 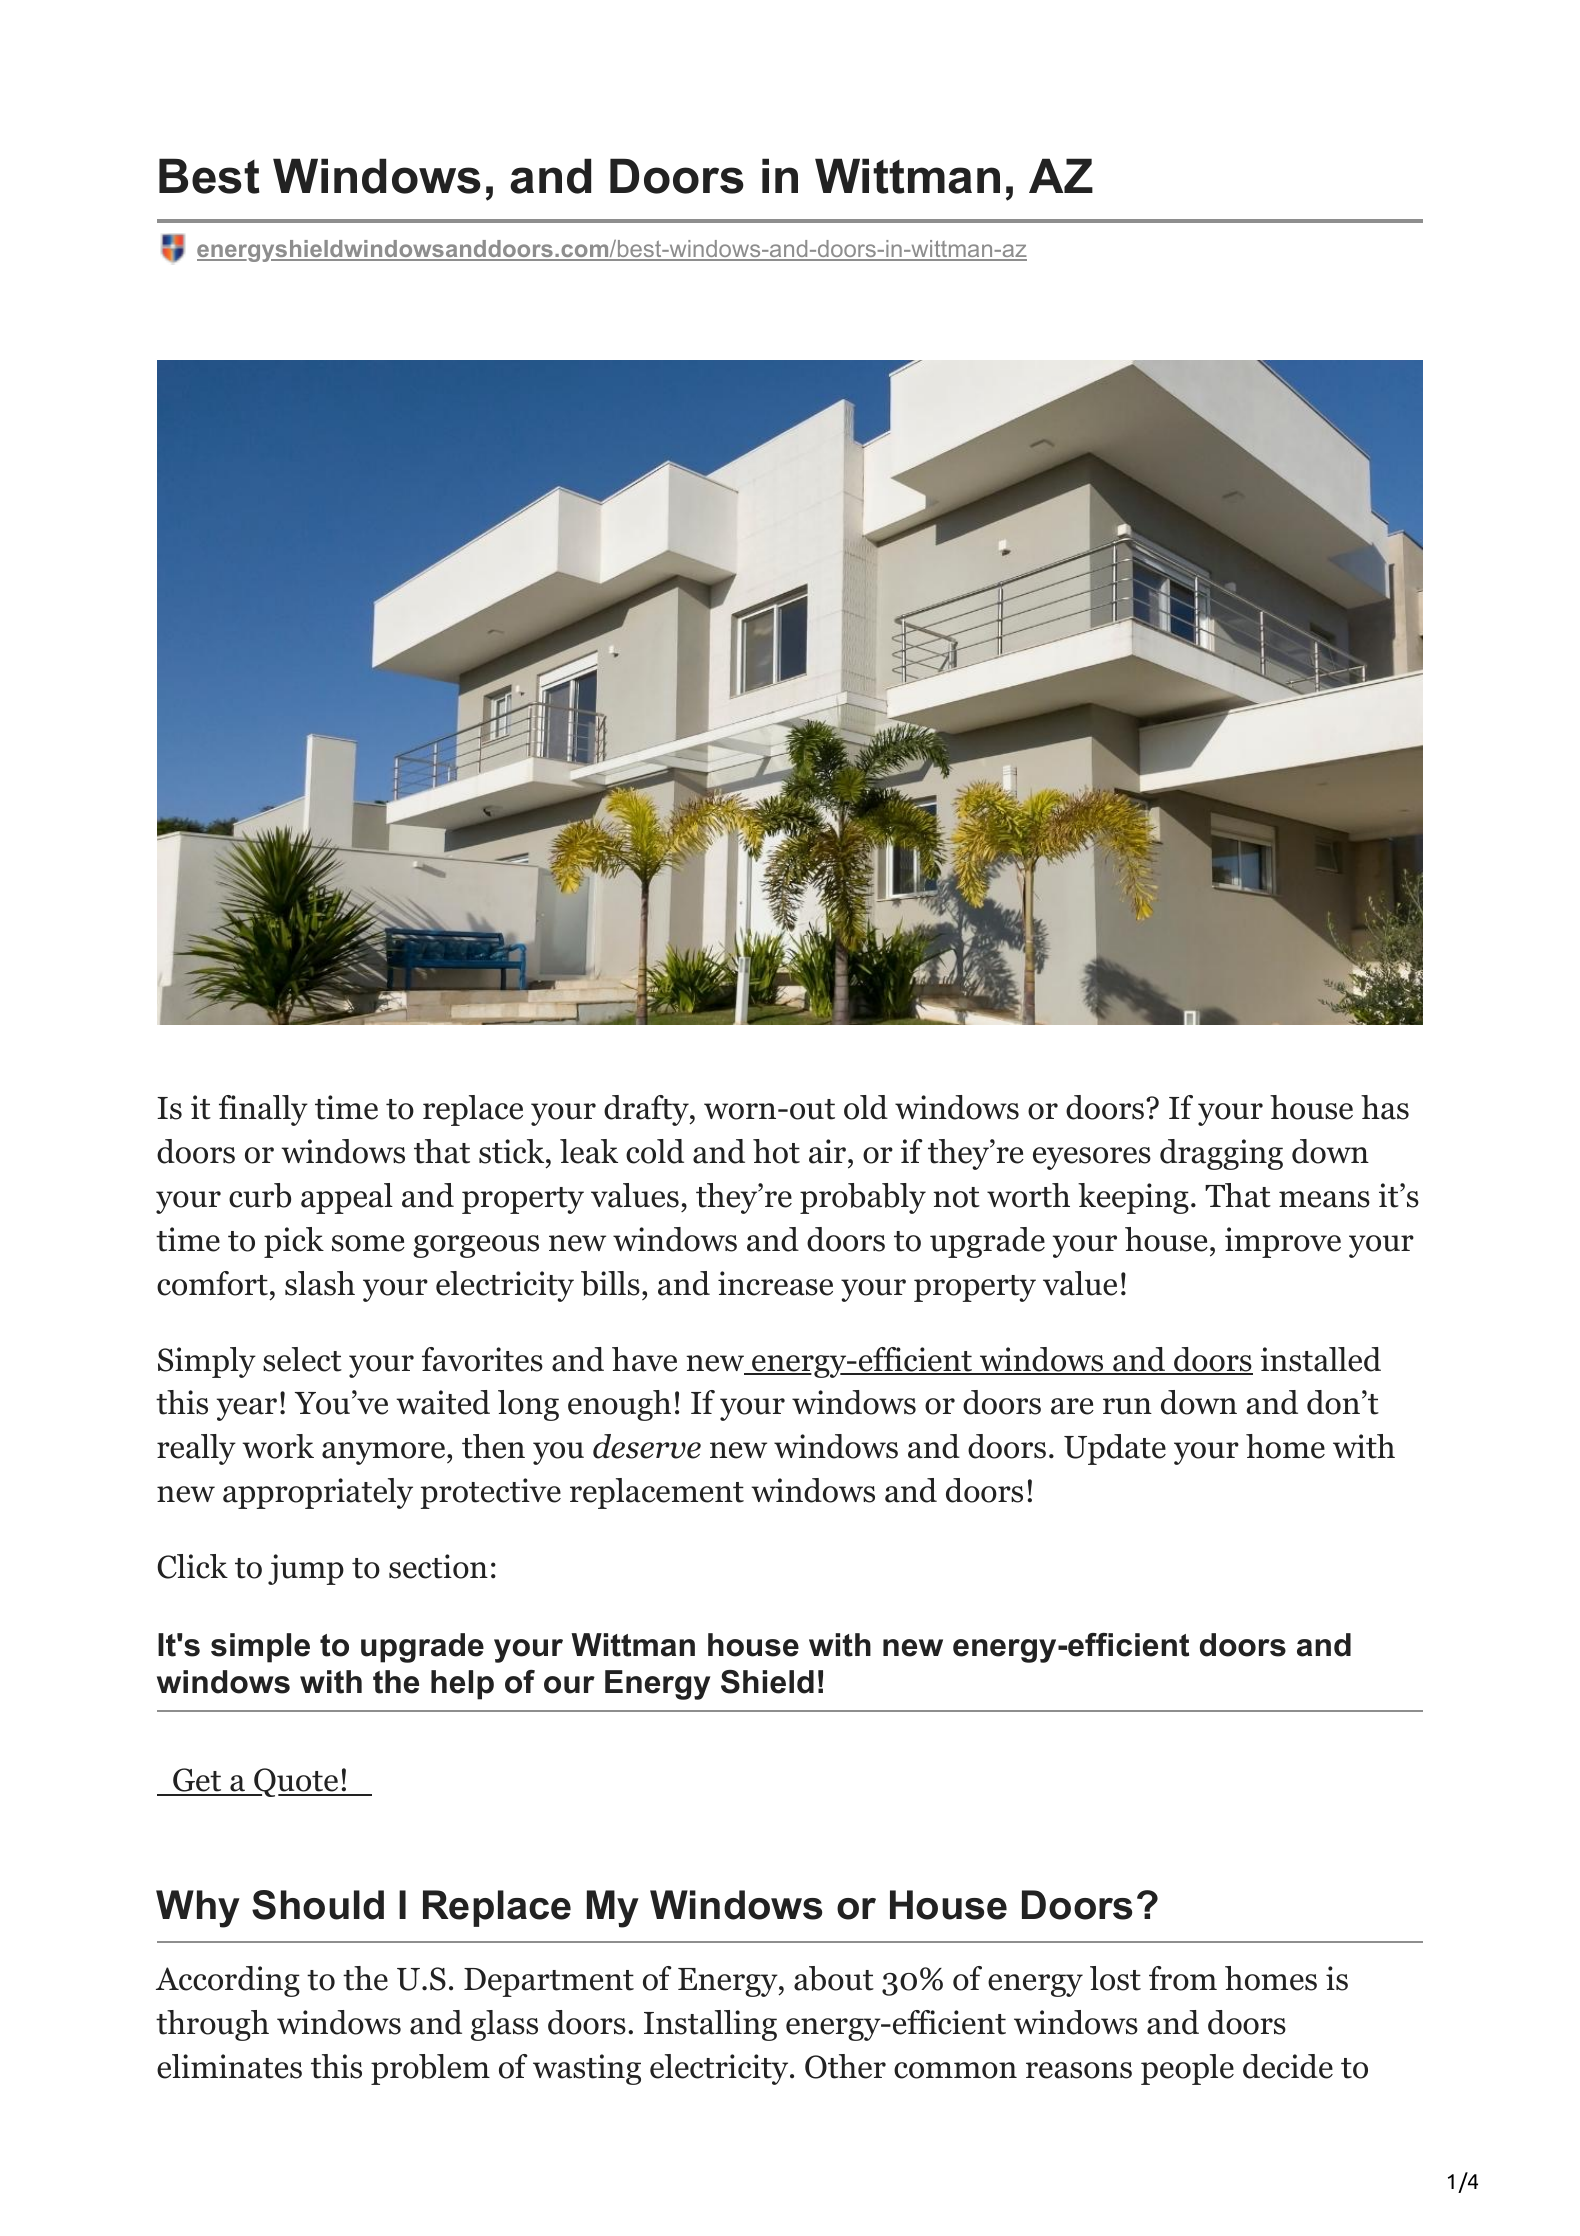 What do you see at coordinates (1115, 1449) in the document?
I see `Update` at bounding box center [1115, 1449].
